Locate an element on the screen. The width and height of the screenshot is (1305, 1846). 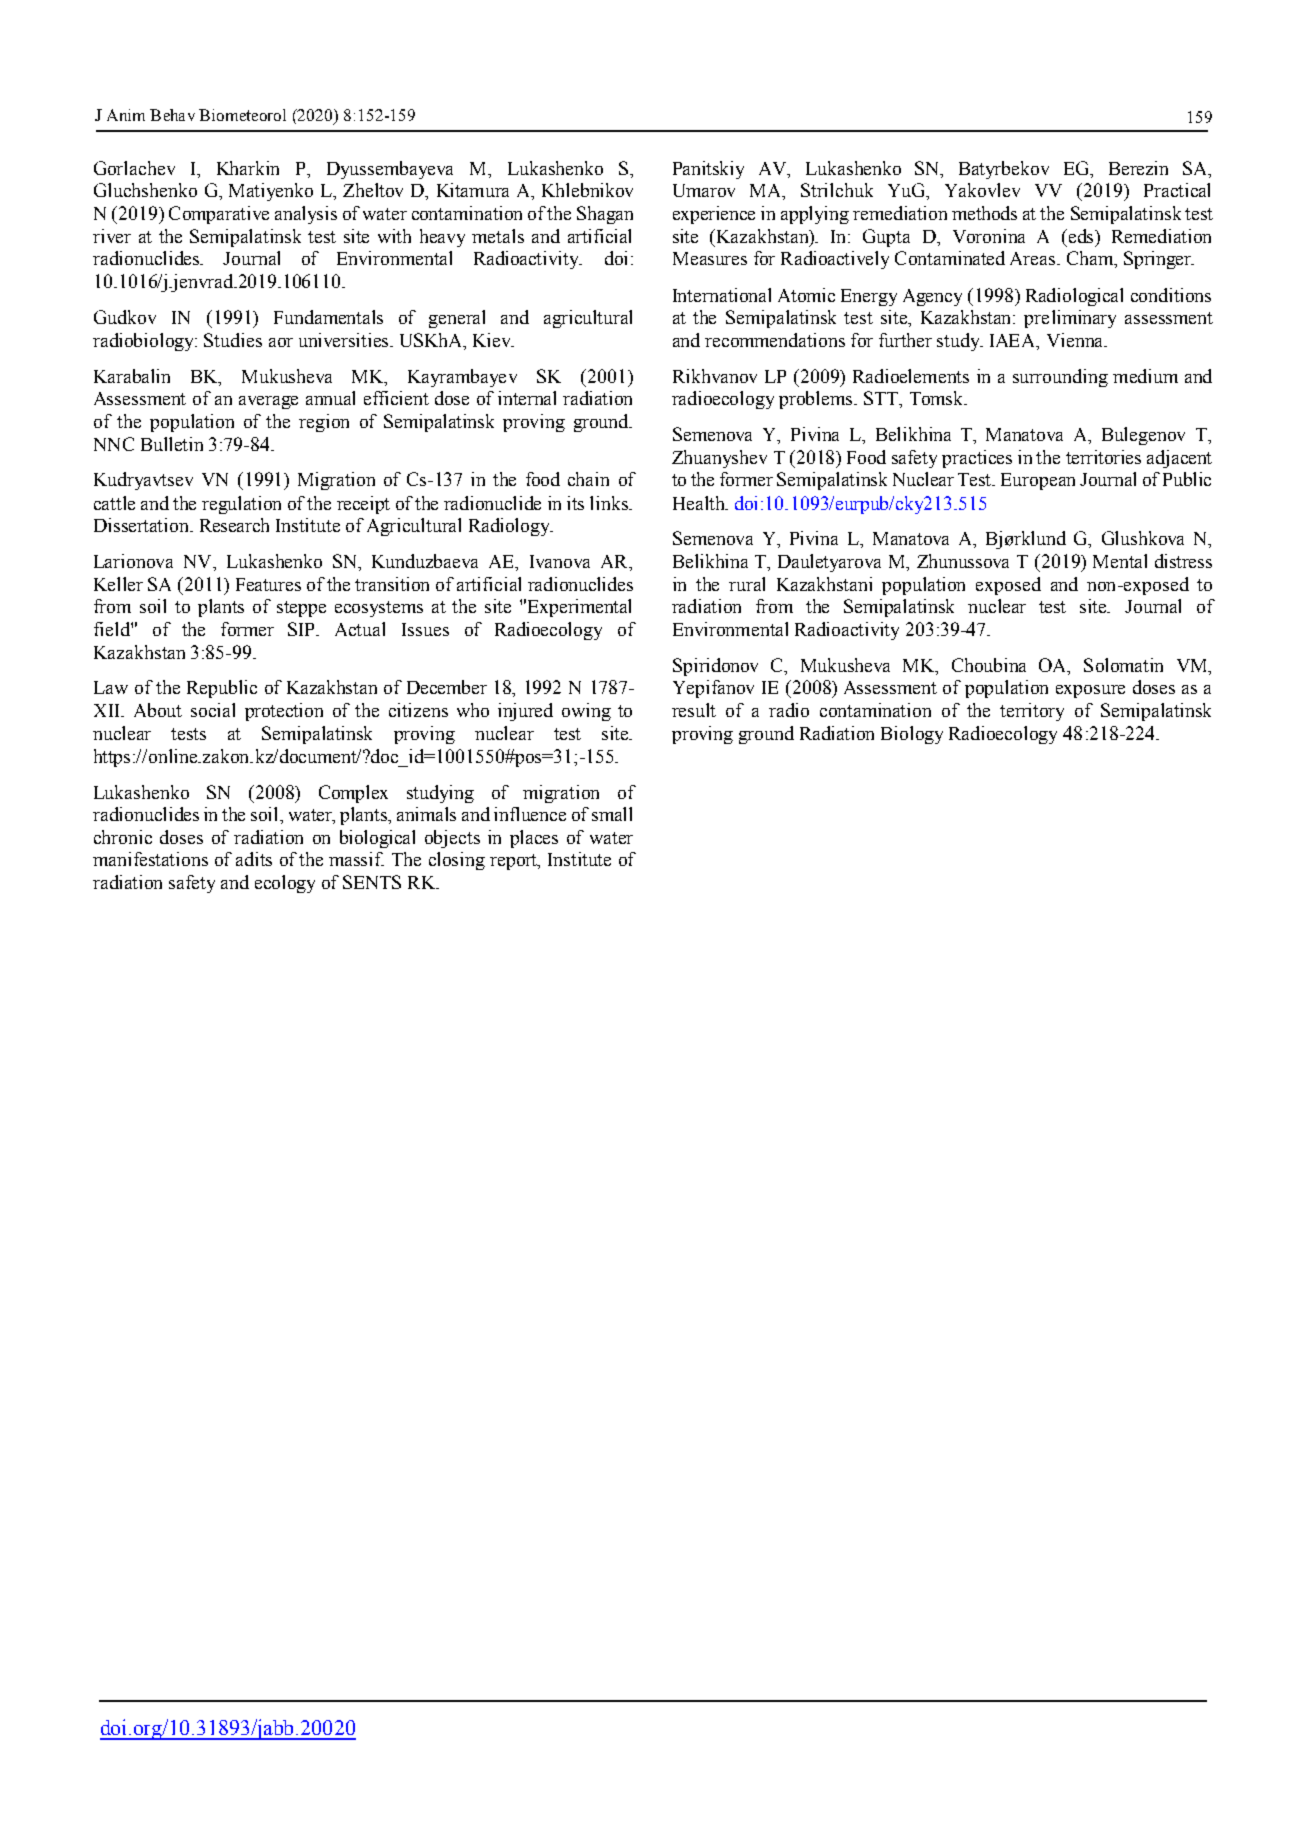
internal is located at coordinates (527, 398).
